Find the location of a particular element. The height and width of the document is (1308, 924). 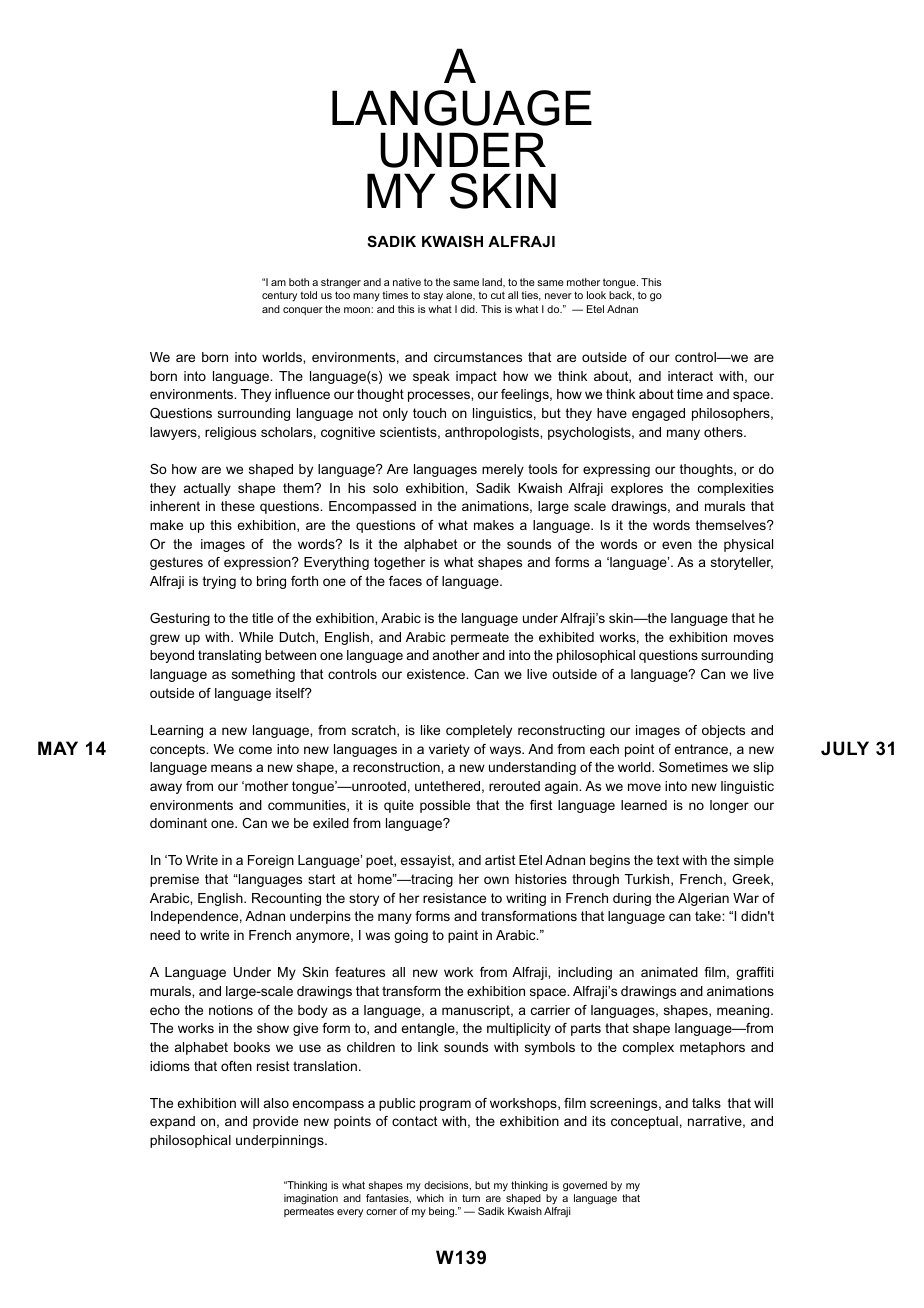

together is located at coordinates (399, 563).
